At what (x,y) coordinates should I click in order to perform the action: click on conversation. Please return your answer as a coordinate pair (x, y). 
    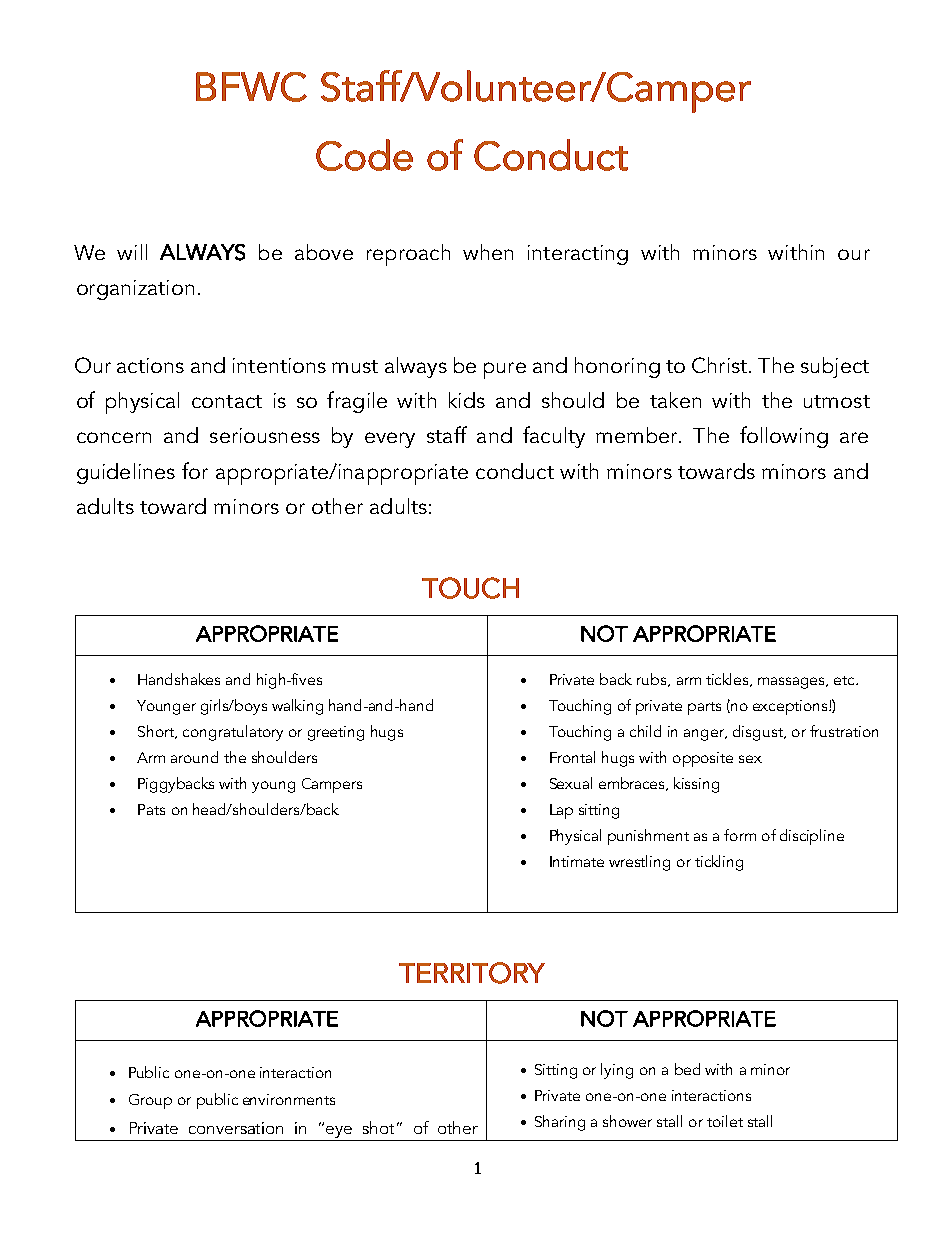
    Looking at the image, I should click on (236, 1128).
